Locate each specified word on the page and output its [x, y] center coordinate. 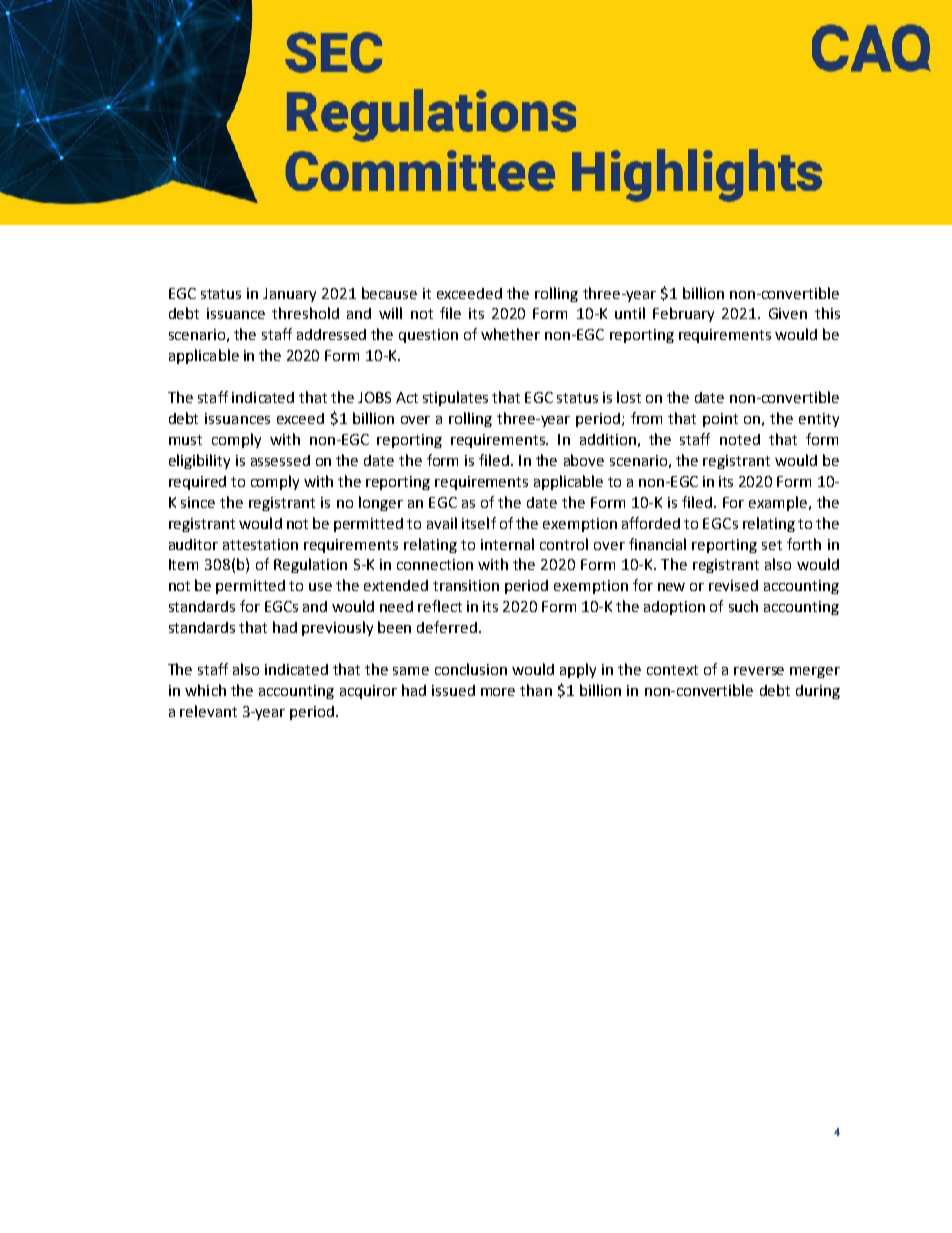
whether [510, 334]
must [185, 440]
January [289, 295]
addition [608, 439]
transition [466, 585]
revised [733, 585]
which [205, 690]
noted [740, 439]
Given [788, 313]
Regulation [310, 565]
